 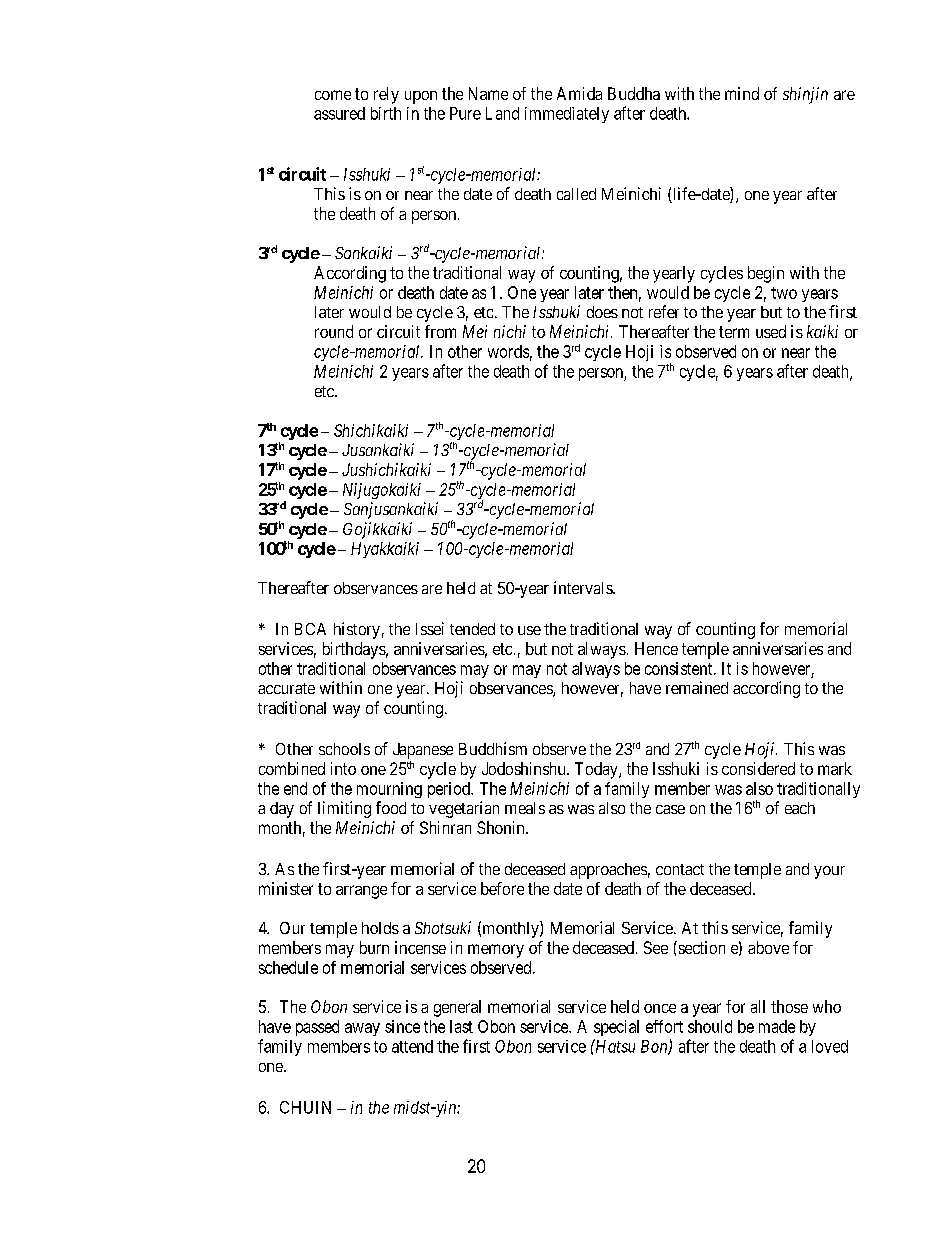 I want to click on special, so click(x=616, y=1028).
